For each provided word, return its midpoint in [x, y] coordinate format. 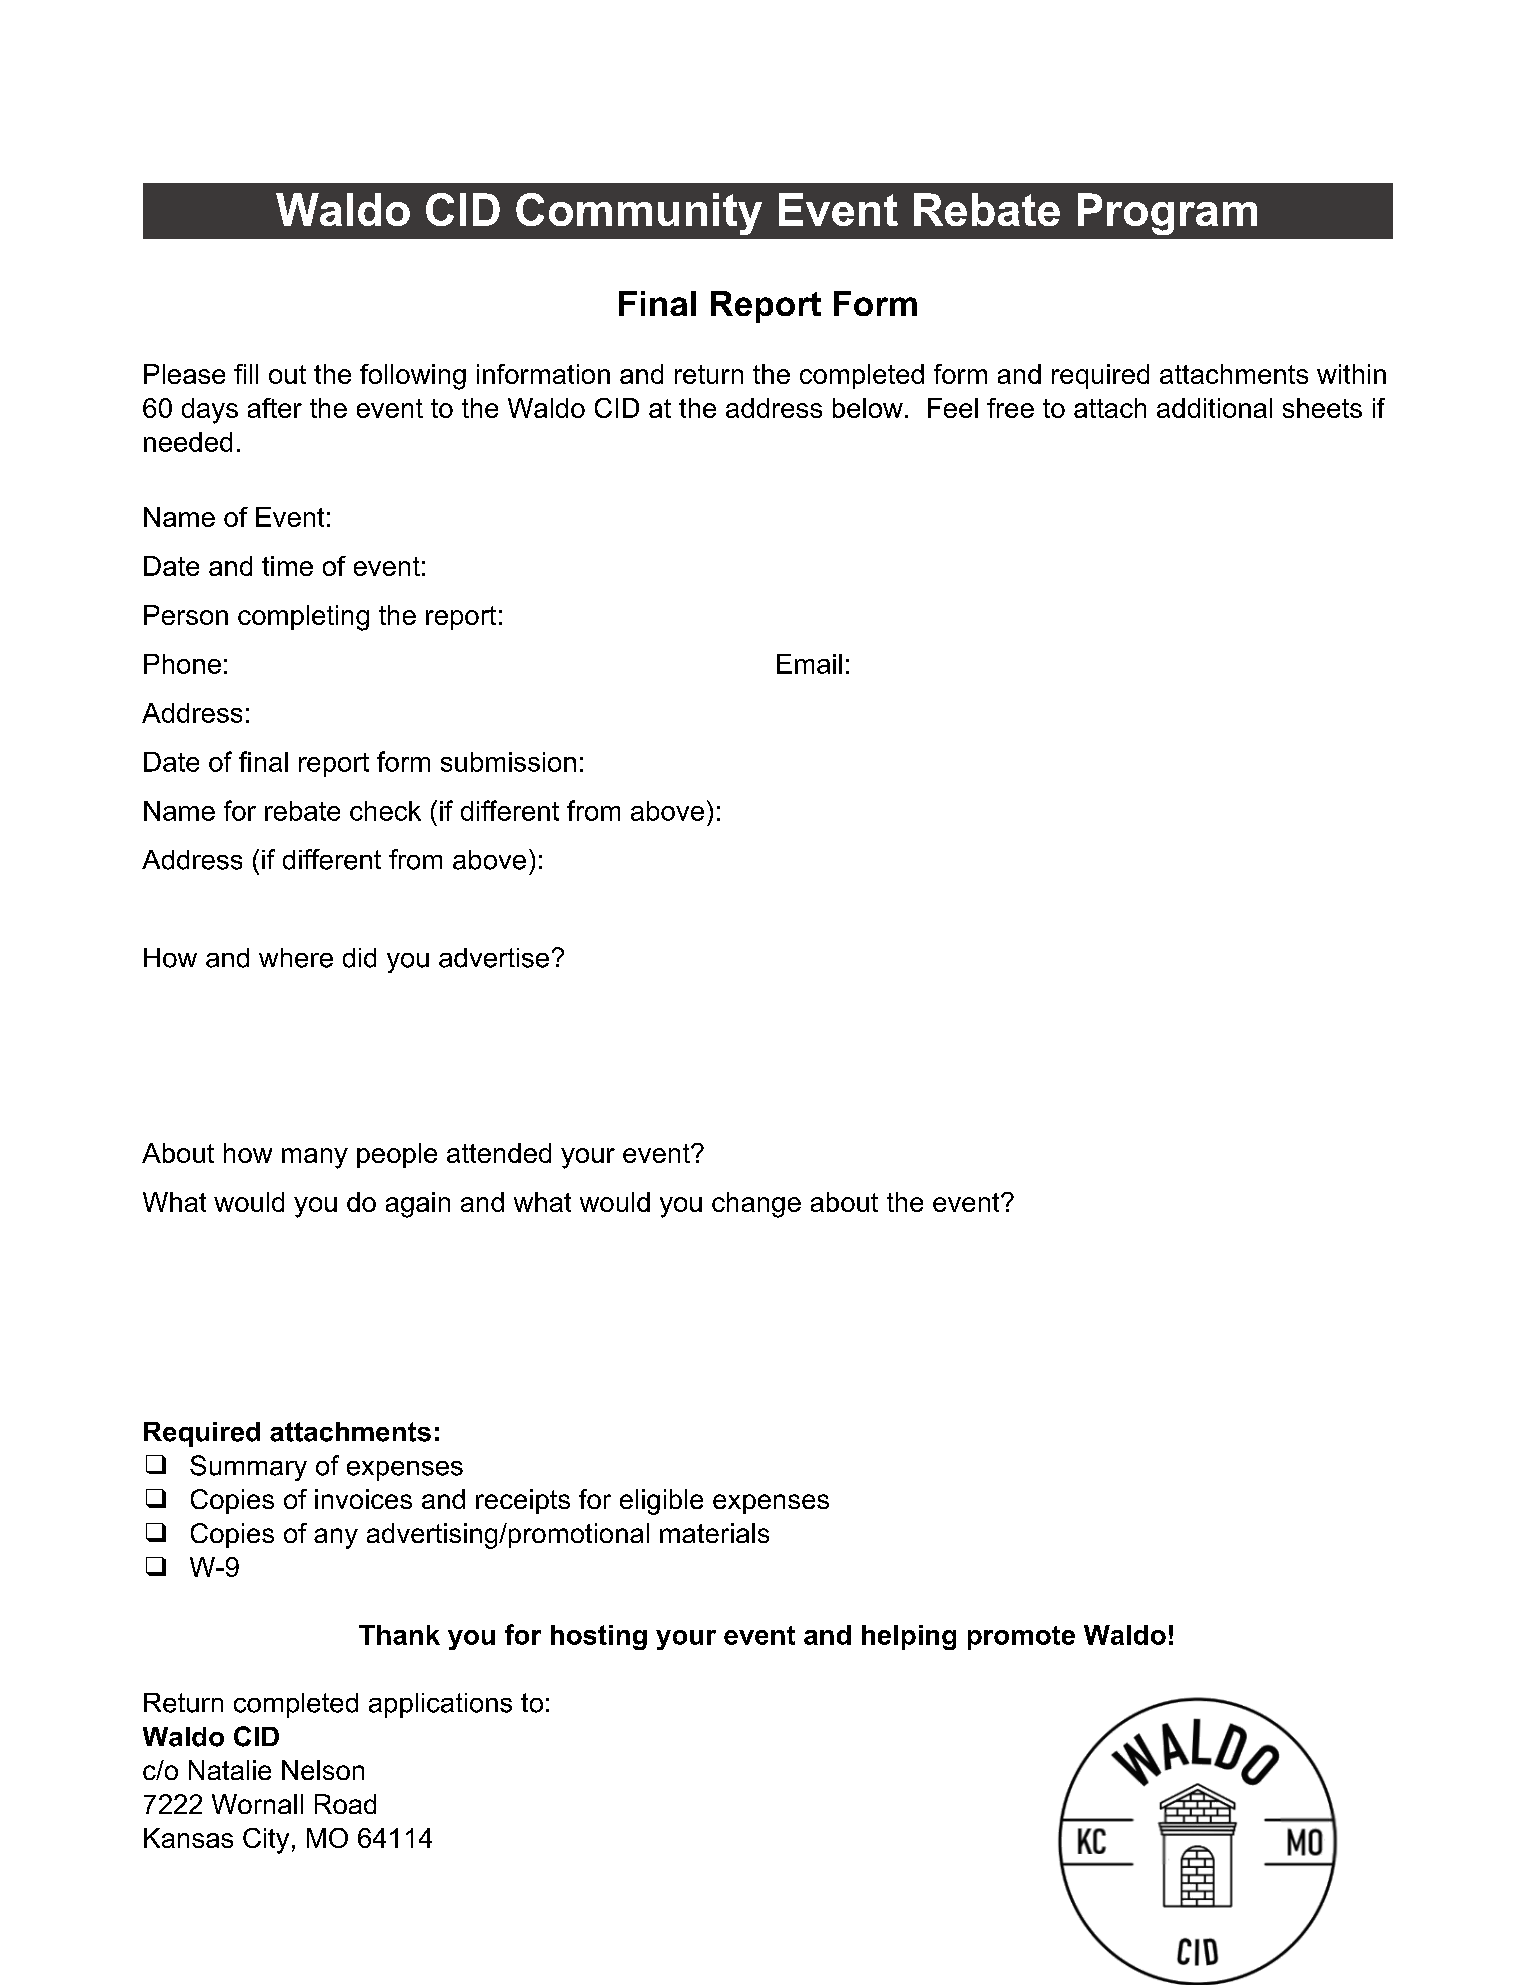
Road [345, 1804]
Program [1167, 214]
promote [1021, 1638]
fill [246, 374]
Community [639, 214]
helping [909, 1637]
